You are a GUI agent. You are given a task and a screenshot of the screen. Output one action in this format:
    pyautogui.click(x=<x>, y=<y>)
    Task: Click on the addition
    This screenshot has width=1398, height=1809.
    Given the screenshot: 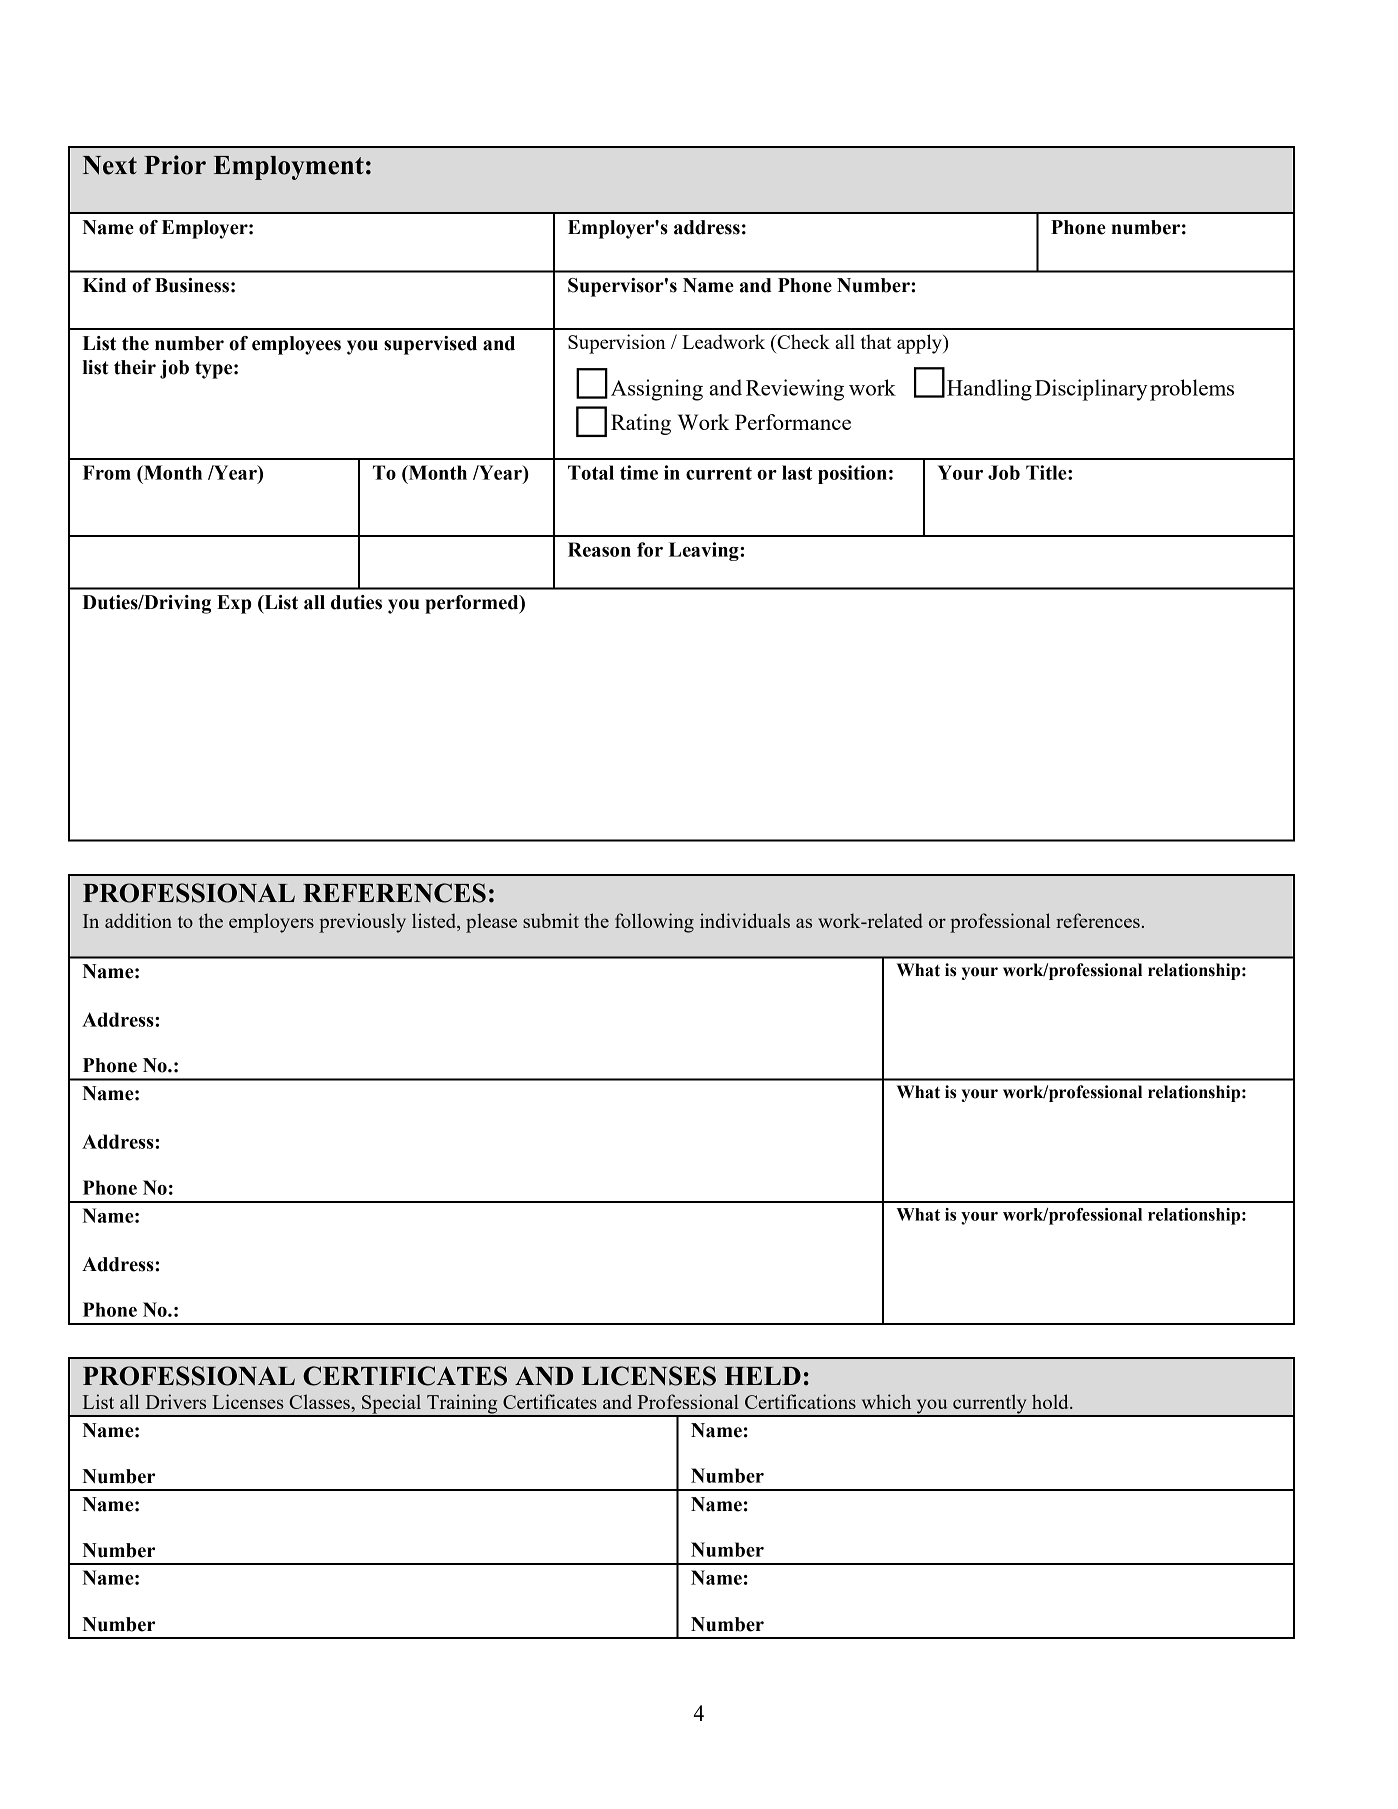 What is the action you would take?
    pyautogui.click(x=138, y=920)
